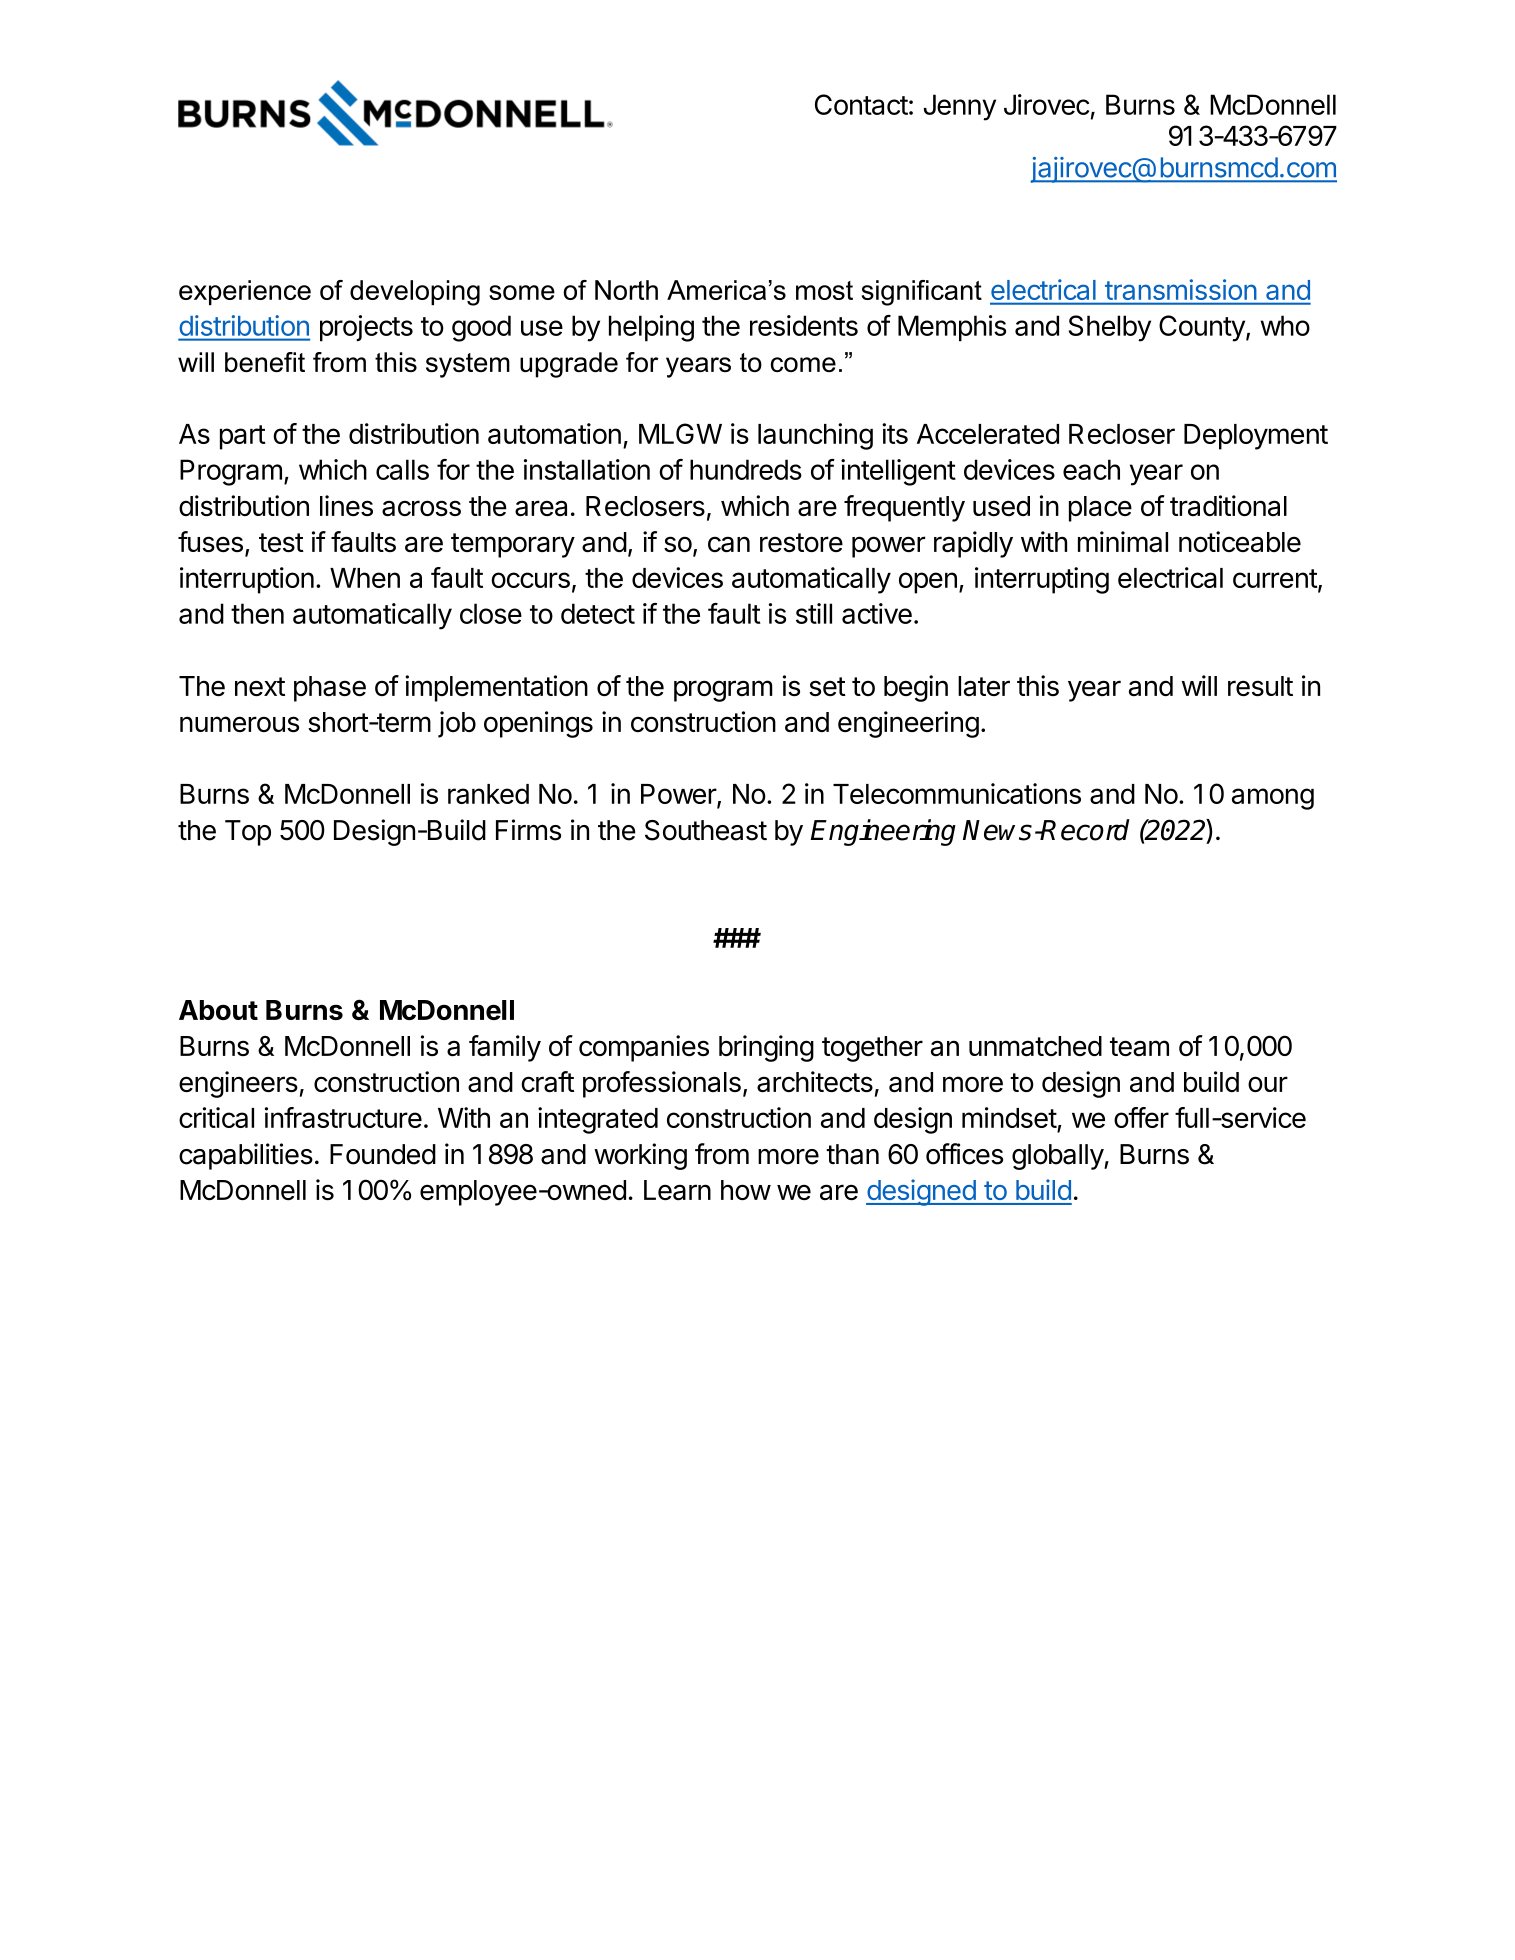  What do you see at coordinates (960, 107) in the document?
I see `Jenny` at bounding box center [960, 107].
